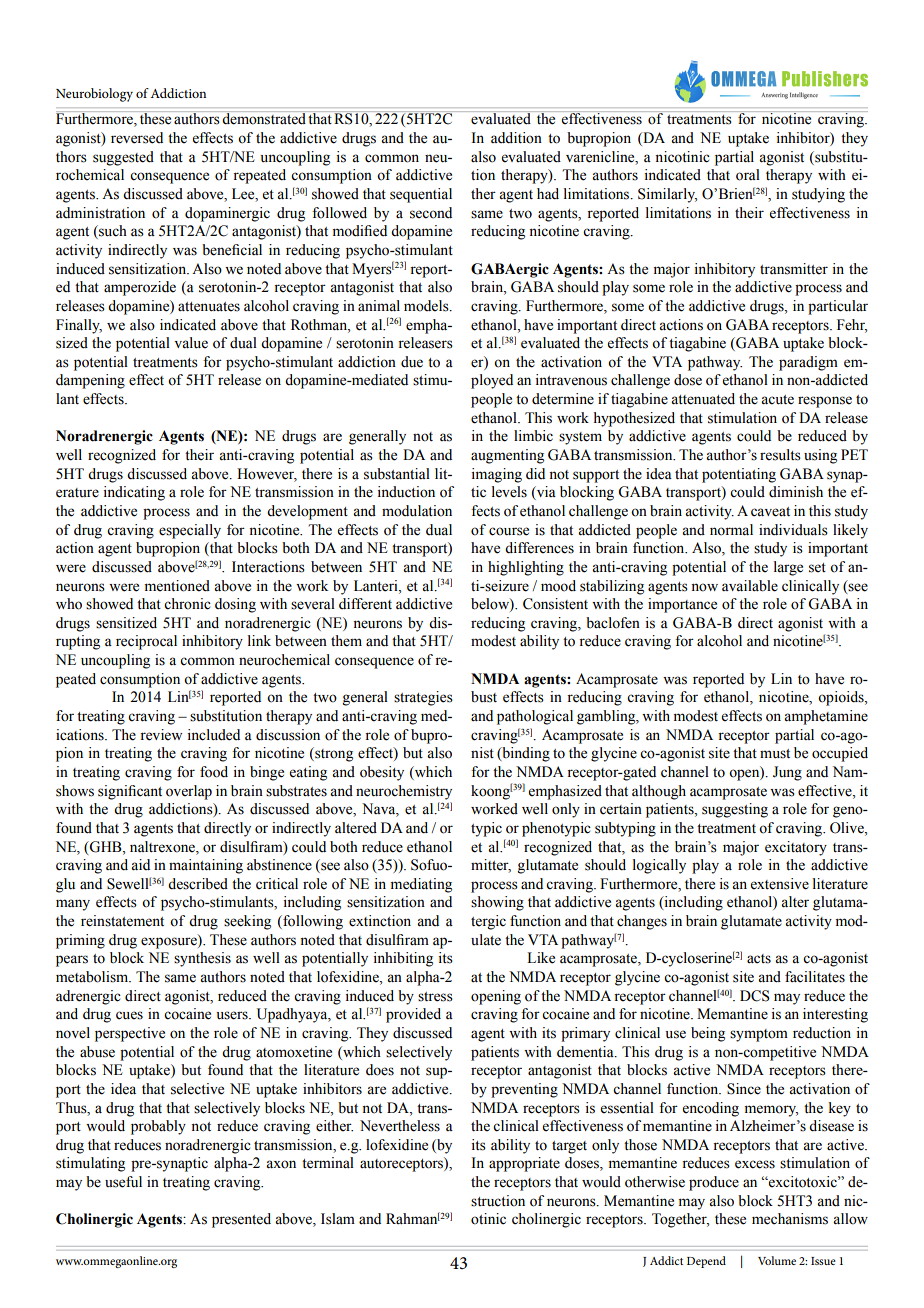  I want to click on appropriate, so click(524, 1164).
